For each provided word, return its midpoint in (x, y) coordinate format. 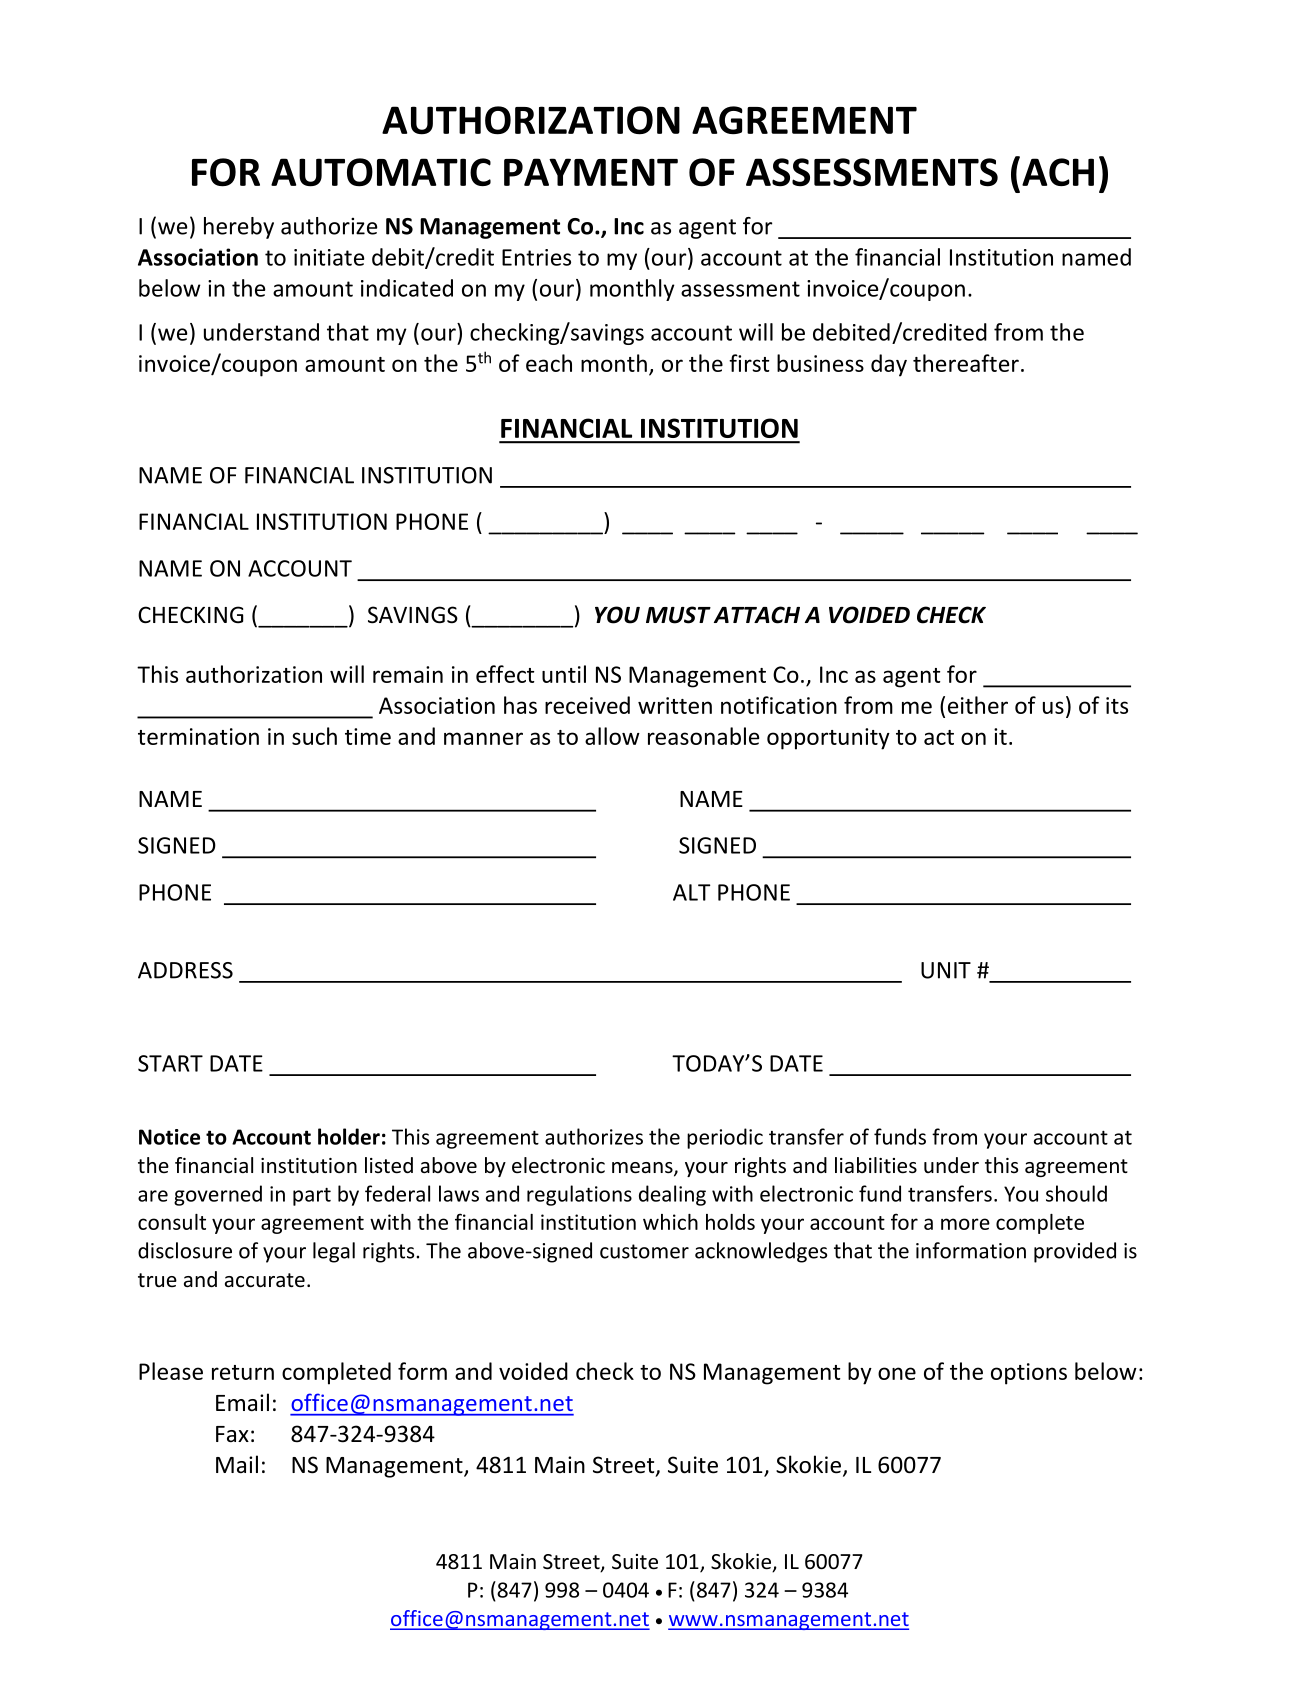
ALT (691, 892)
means (643, 1169)
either (978, 705)
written (675, 705)
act (939, 737)
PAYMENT (591, 172)
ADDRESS (185, 970)
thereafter (966, 363)
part (312, 1197)
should (1076, 1193)
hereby (239, 228)
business (820, 363)
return (243, 1372)
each (549, 363)
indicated (407, 288)
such (314, 736)
